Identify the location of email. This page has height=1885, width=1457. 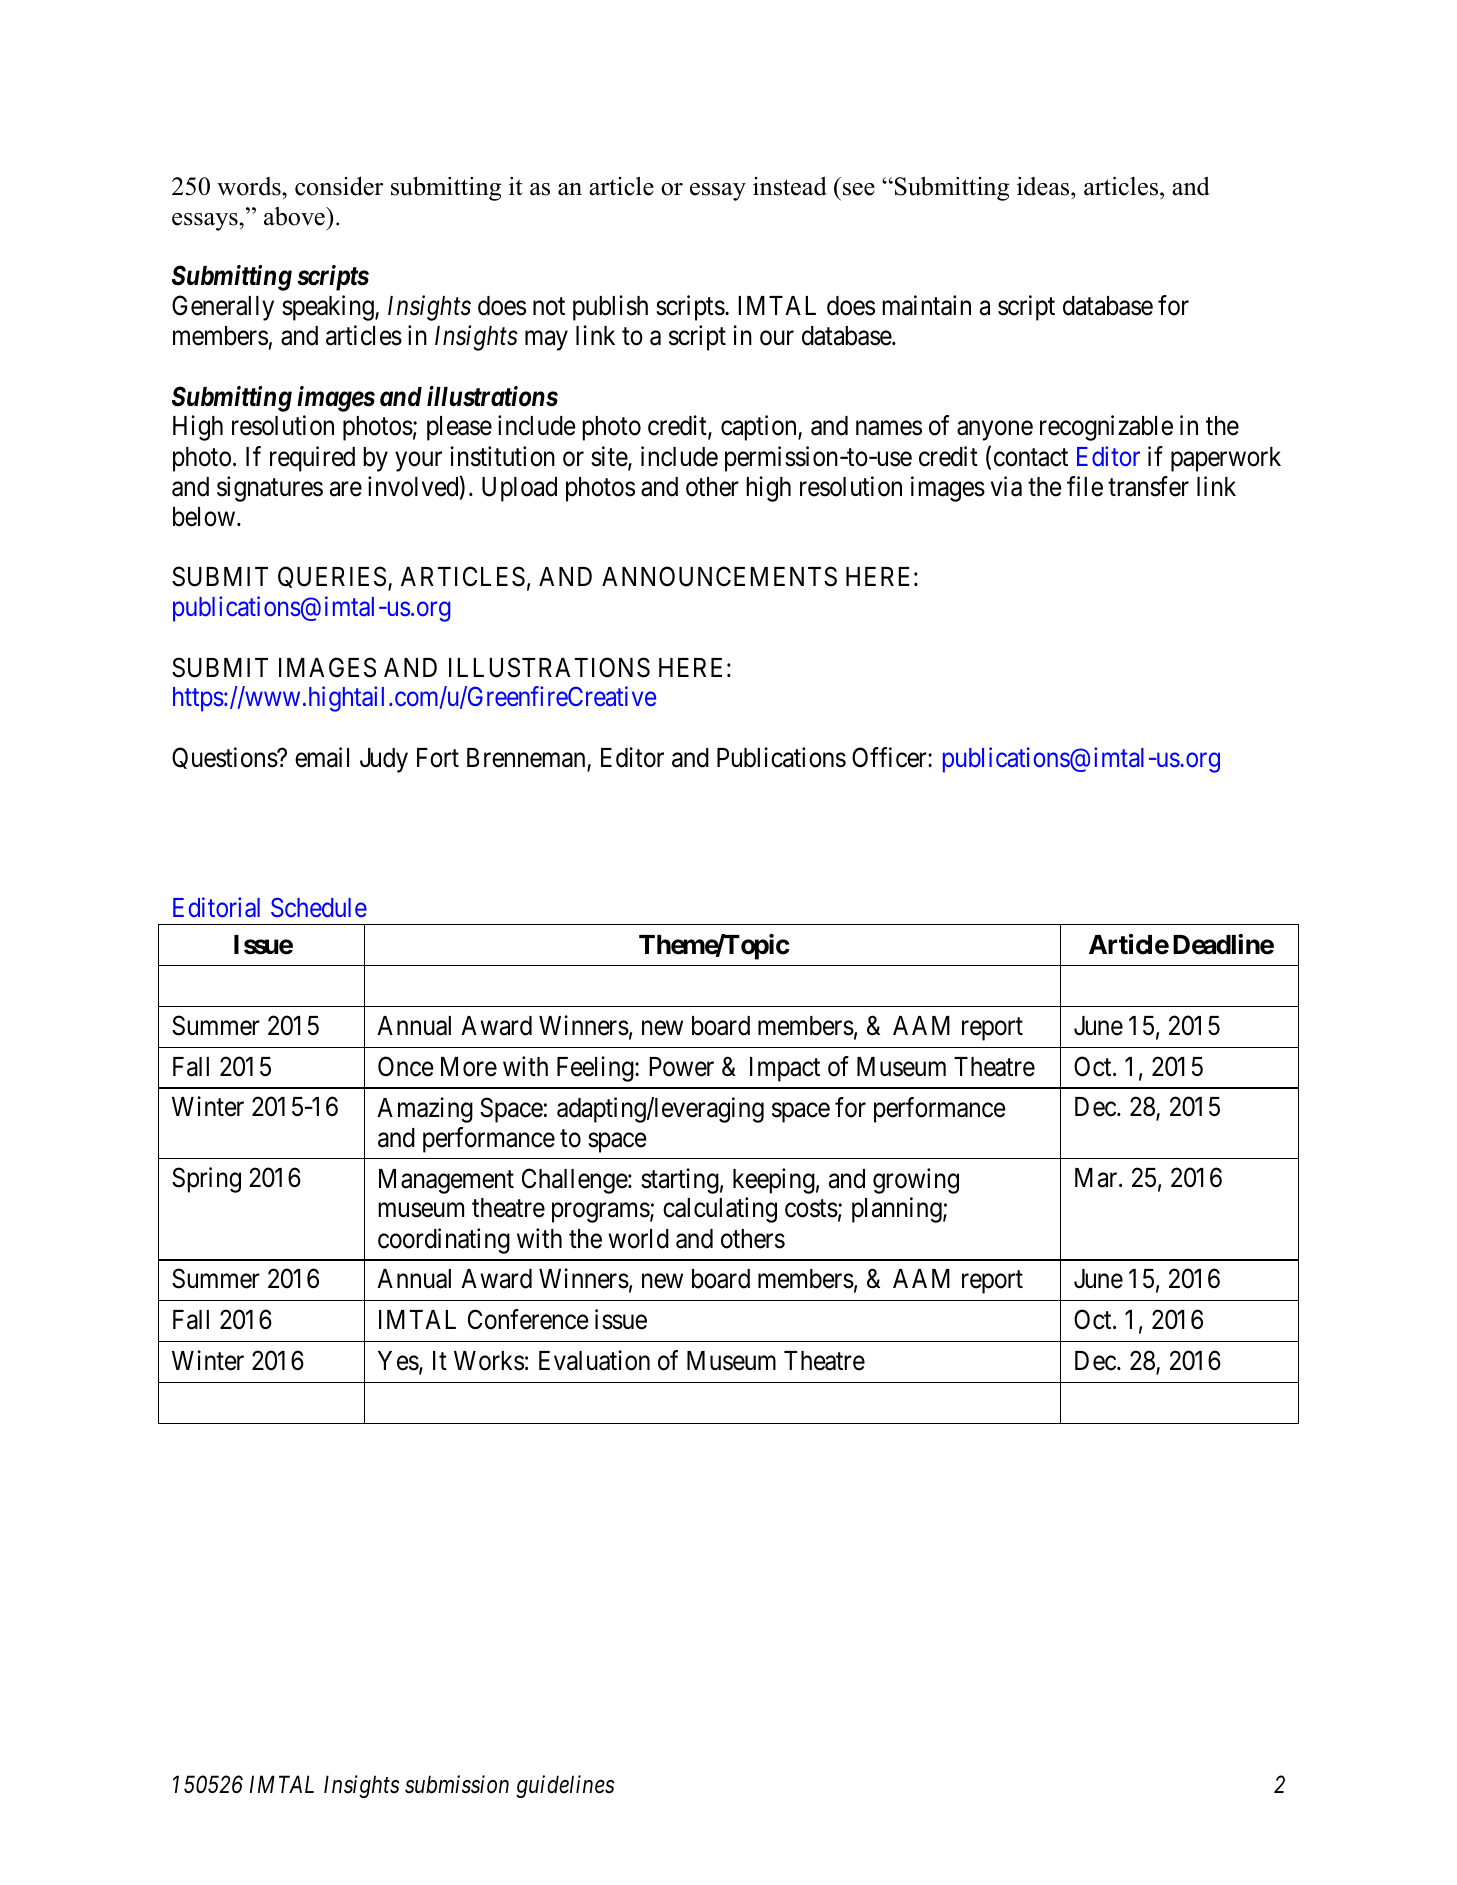
(322, 757).
